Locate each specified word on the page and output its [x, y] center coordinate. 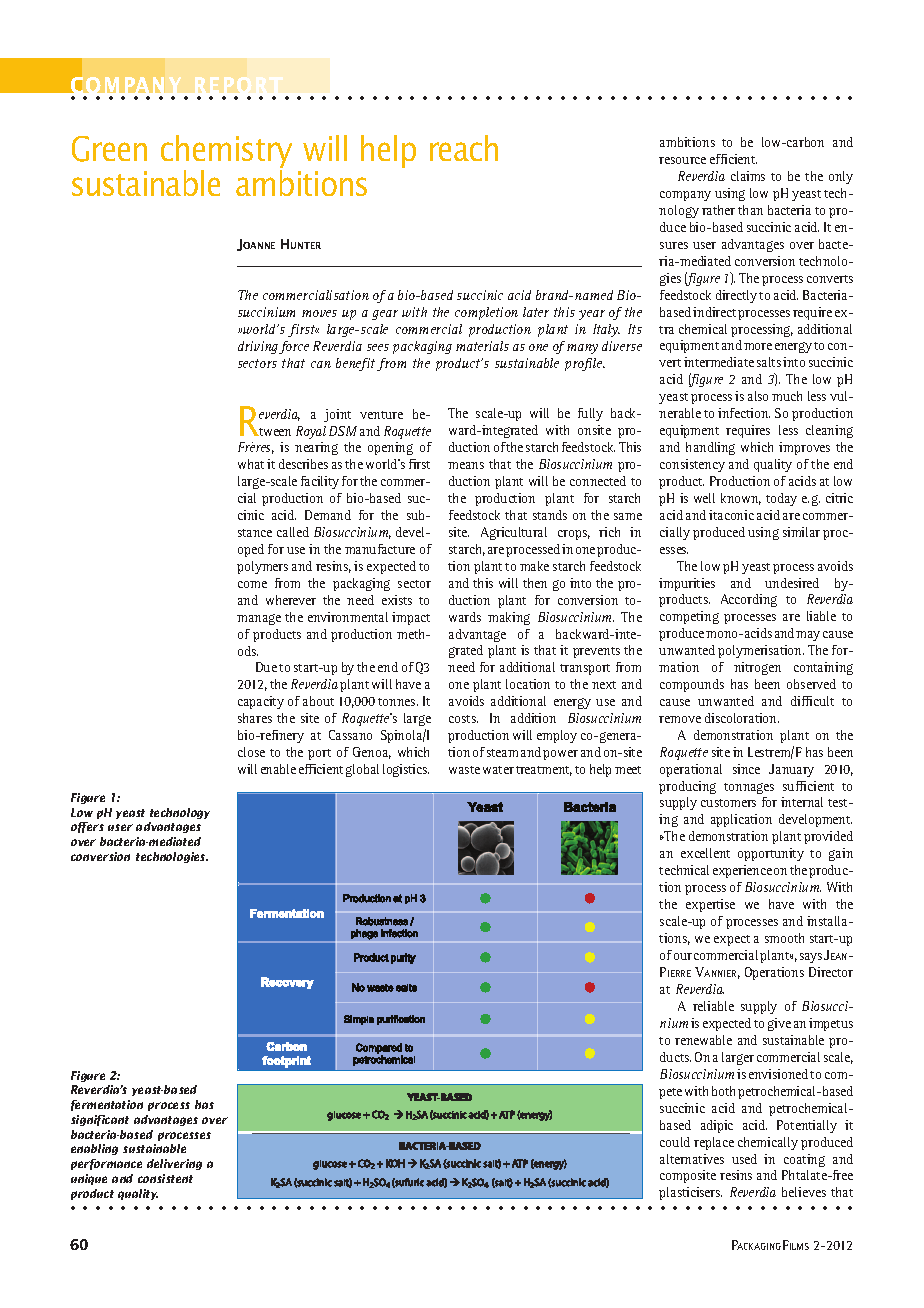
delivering [174, 1164]
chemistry [226, 153]
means [466, 465]
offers [87, 827]
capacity [261, 702]
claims [748, 176]
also [758, 396]
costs [463, 719]
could [675, 1142]
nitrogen [757, 668]
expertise [710, 905]
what [251, 464]
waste [464, 770]
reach [464, 148]
